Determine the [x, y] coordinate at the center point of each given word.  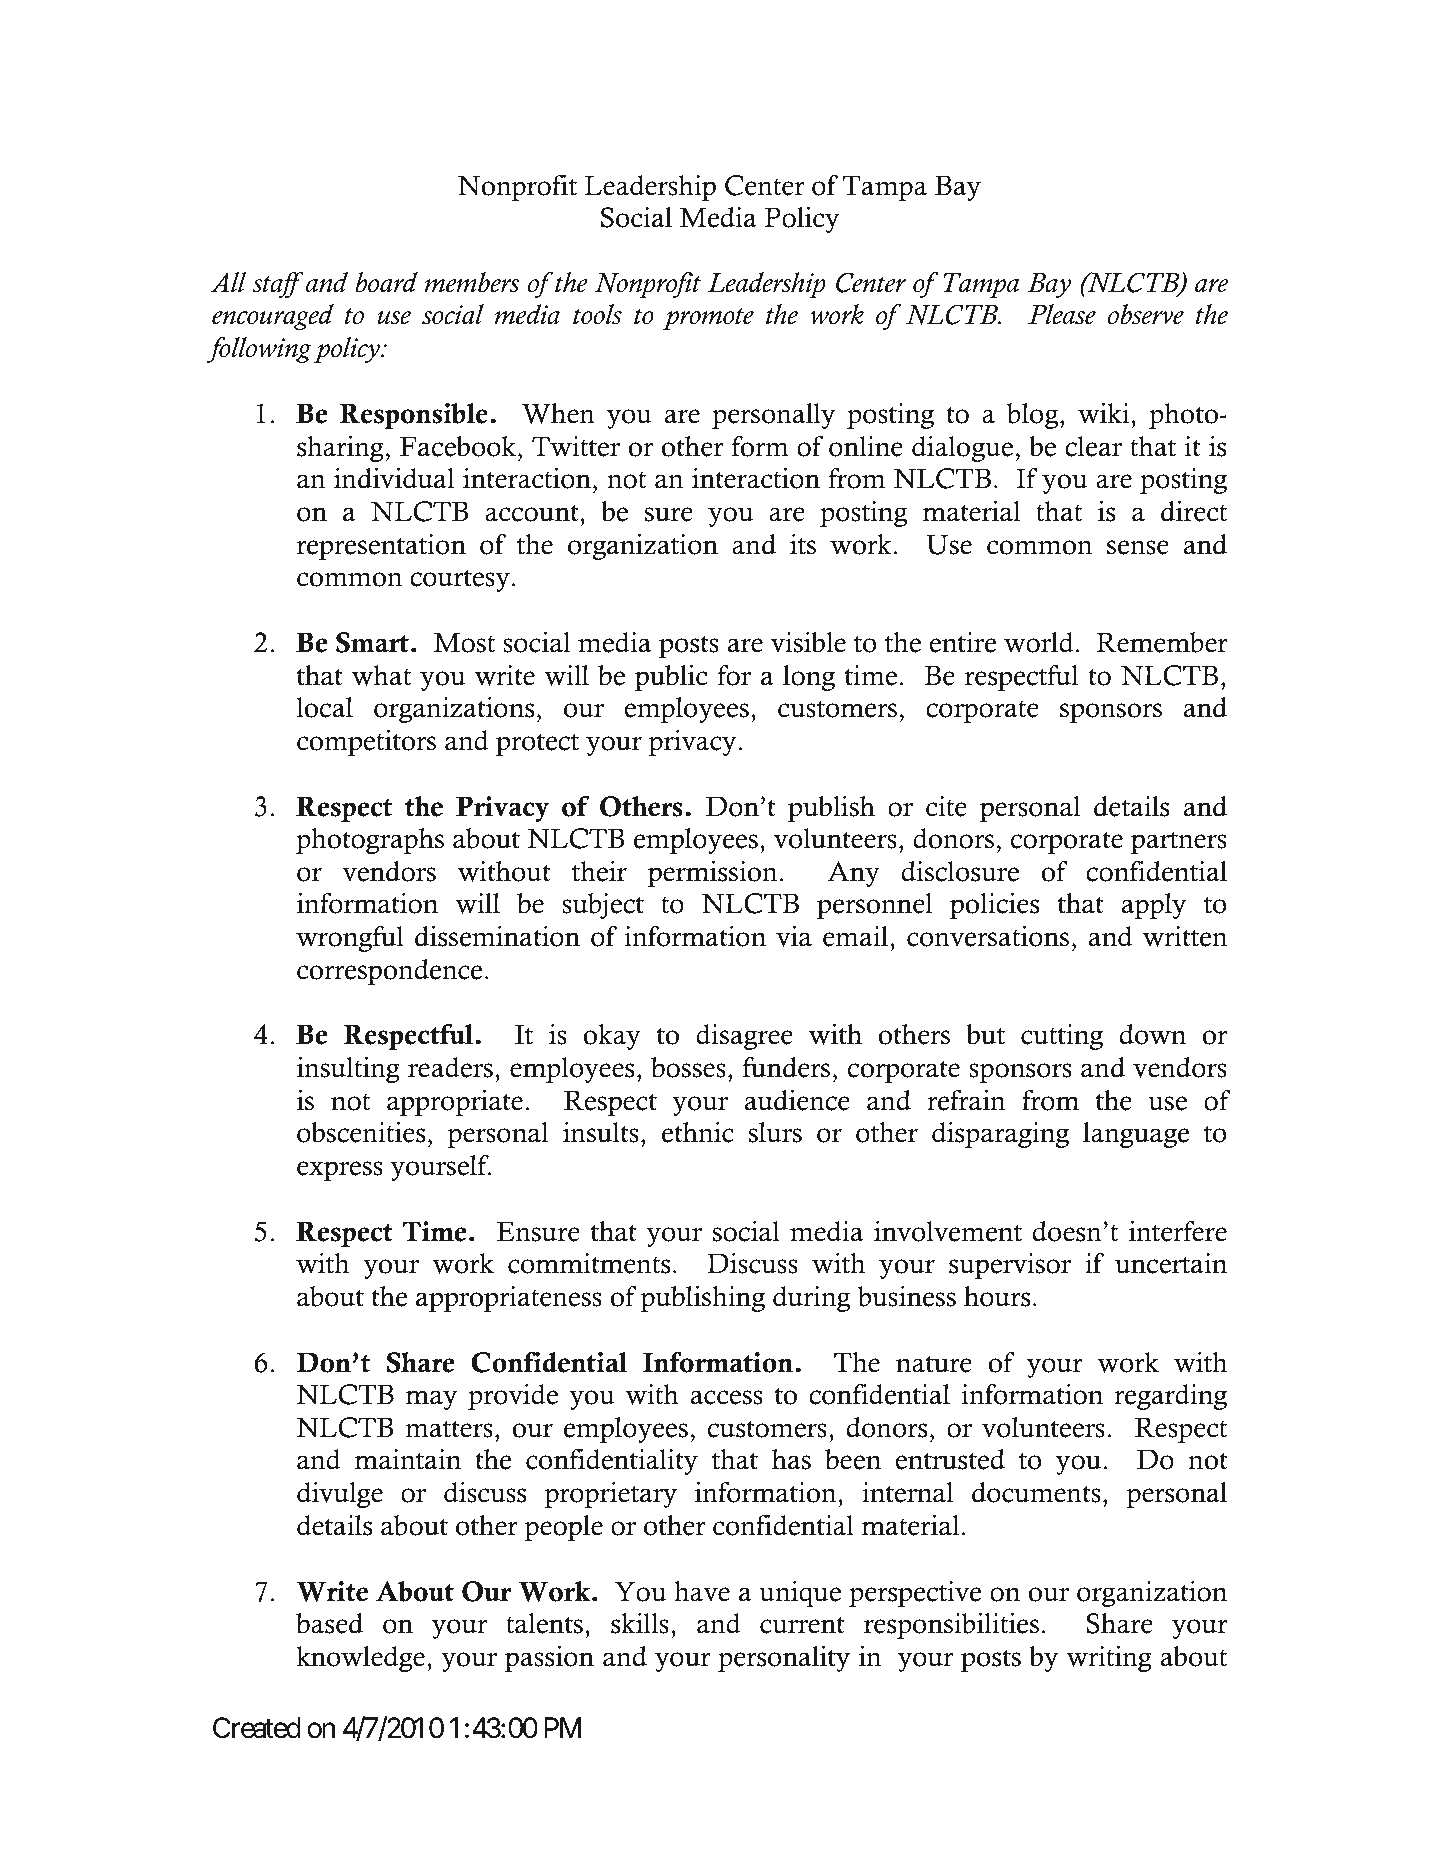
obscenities [361, 1132]
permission [713, 874]
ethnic [698, 1132]
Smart [372, 642]
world [1039, 642]
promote [708, 319]
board [387, 282]
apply [1153, 906]
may [431, 1400]
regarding [1170, 1397]
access [726, 1397]
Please [1062, 314]
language [1136, 1135]
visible [808, 642]
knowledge [360, 1659]
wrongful [350, 939]
